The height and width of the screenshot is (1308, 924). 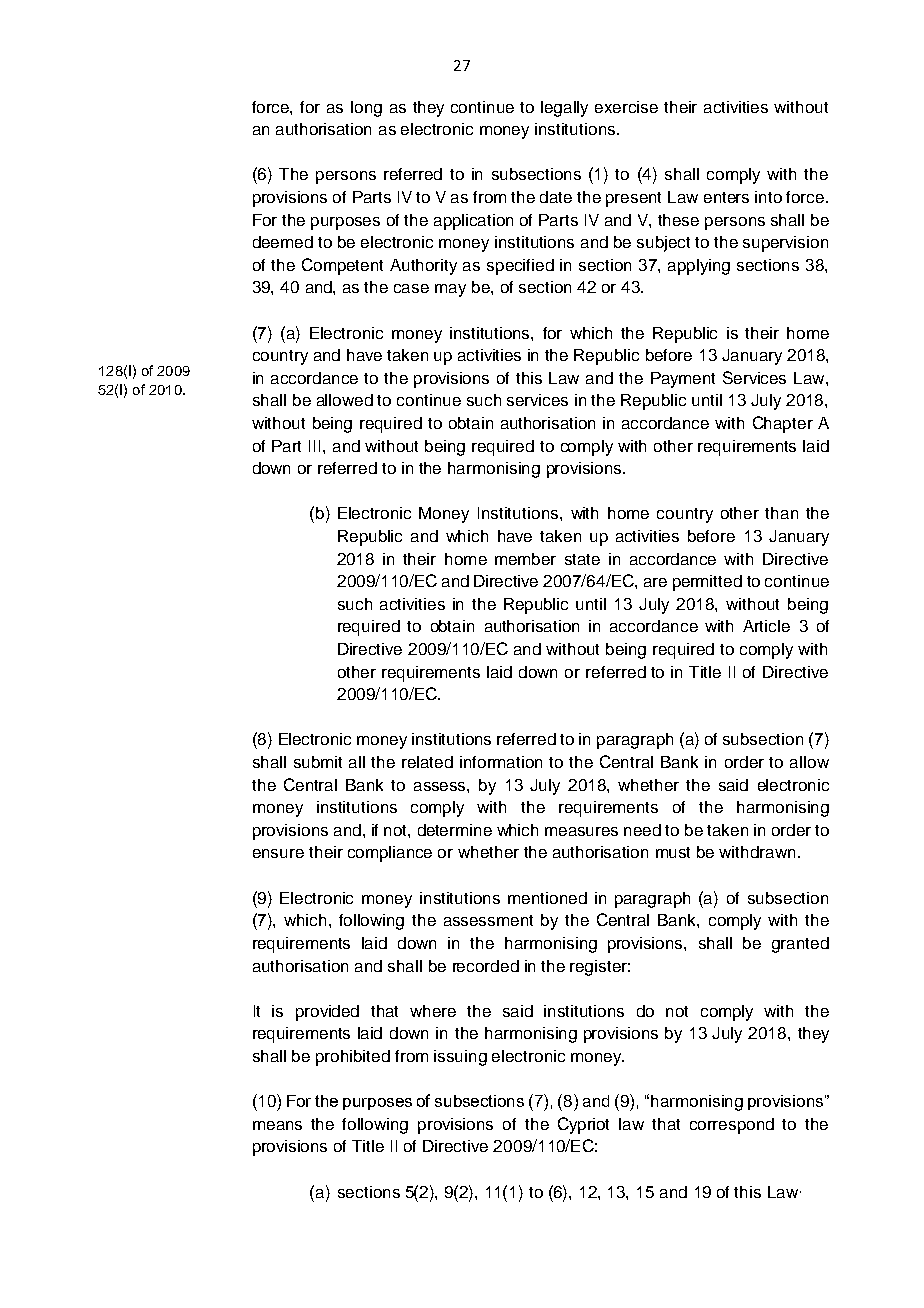 I want to click on enters, so click(x=726, y=197).
